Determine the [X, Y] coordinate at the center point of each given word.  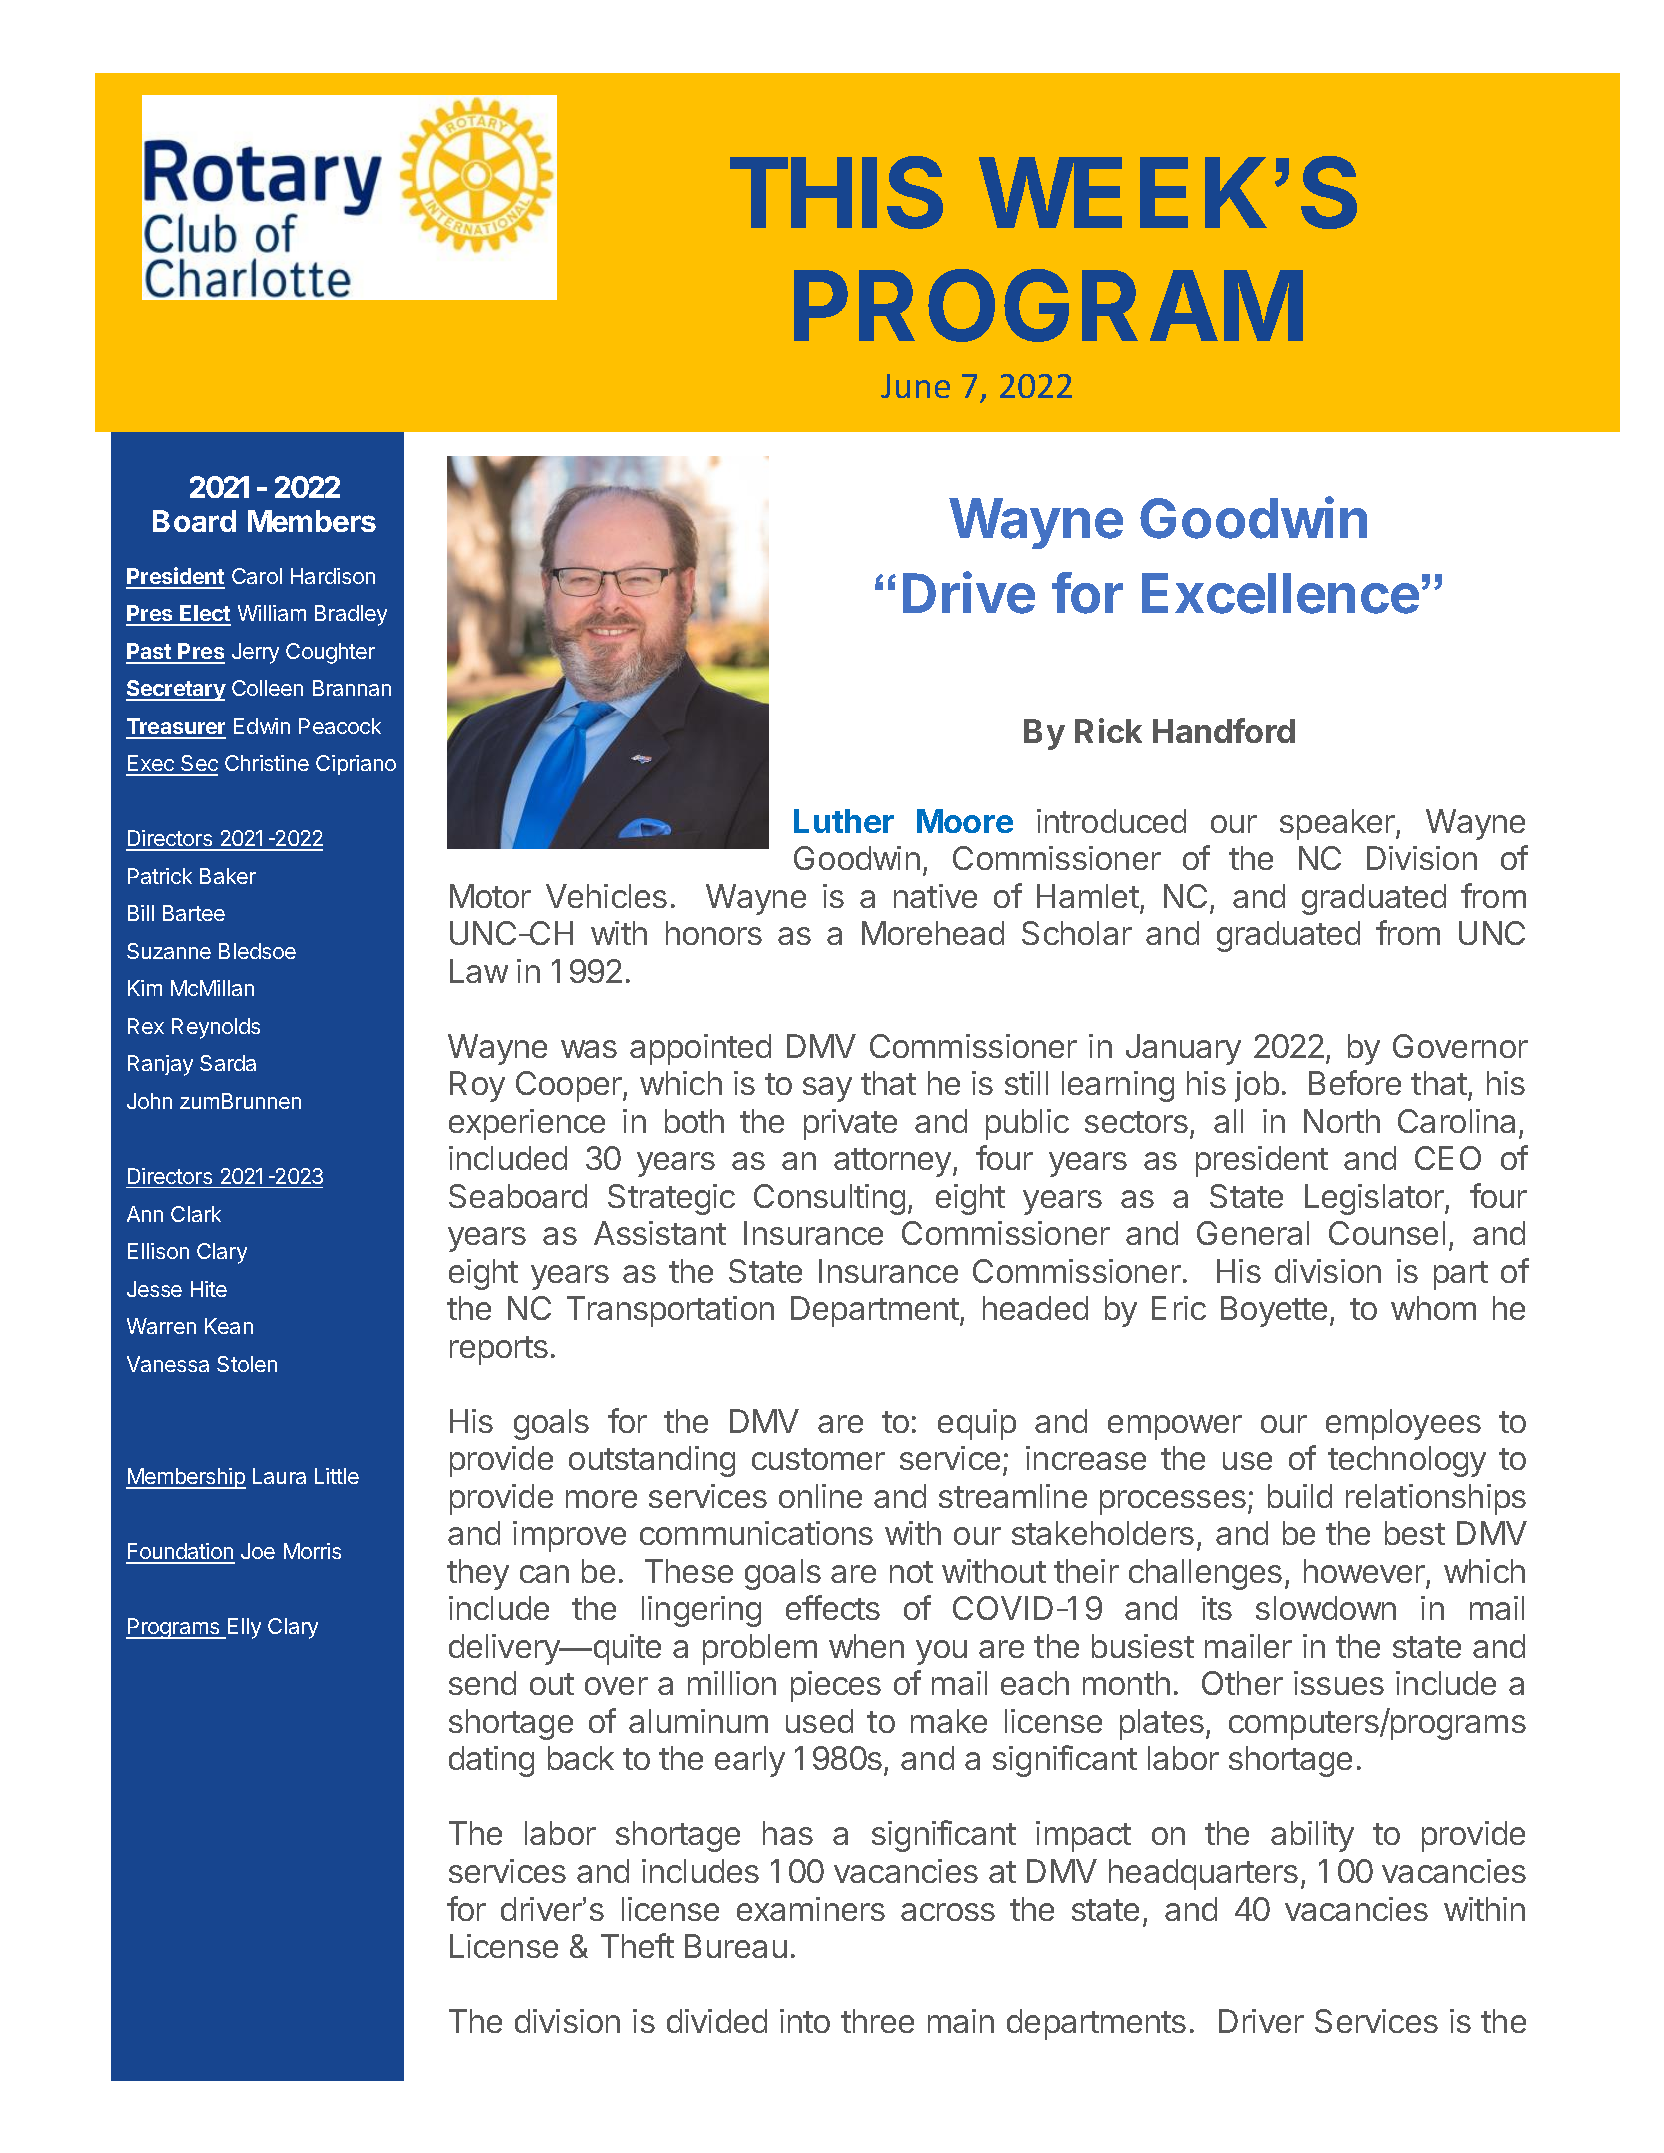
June [915, 386]
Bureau [736, 1946]
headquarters [1203, 1874]
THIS [836, 192]
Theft [637, 1945]
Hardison [333, 576]
